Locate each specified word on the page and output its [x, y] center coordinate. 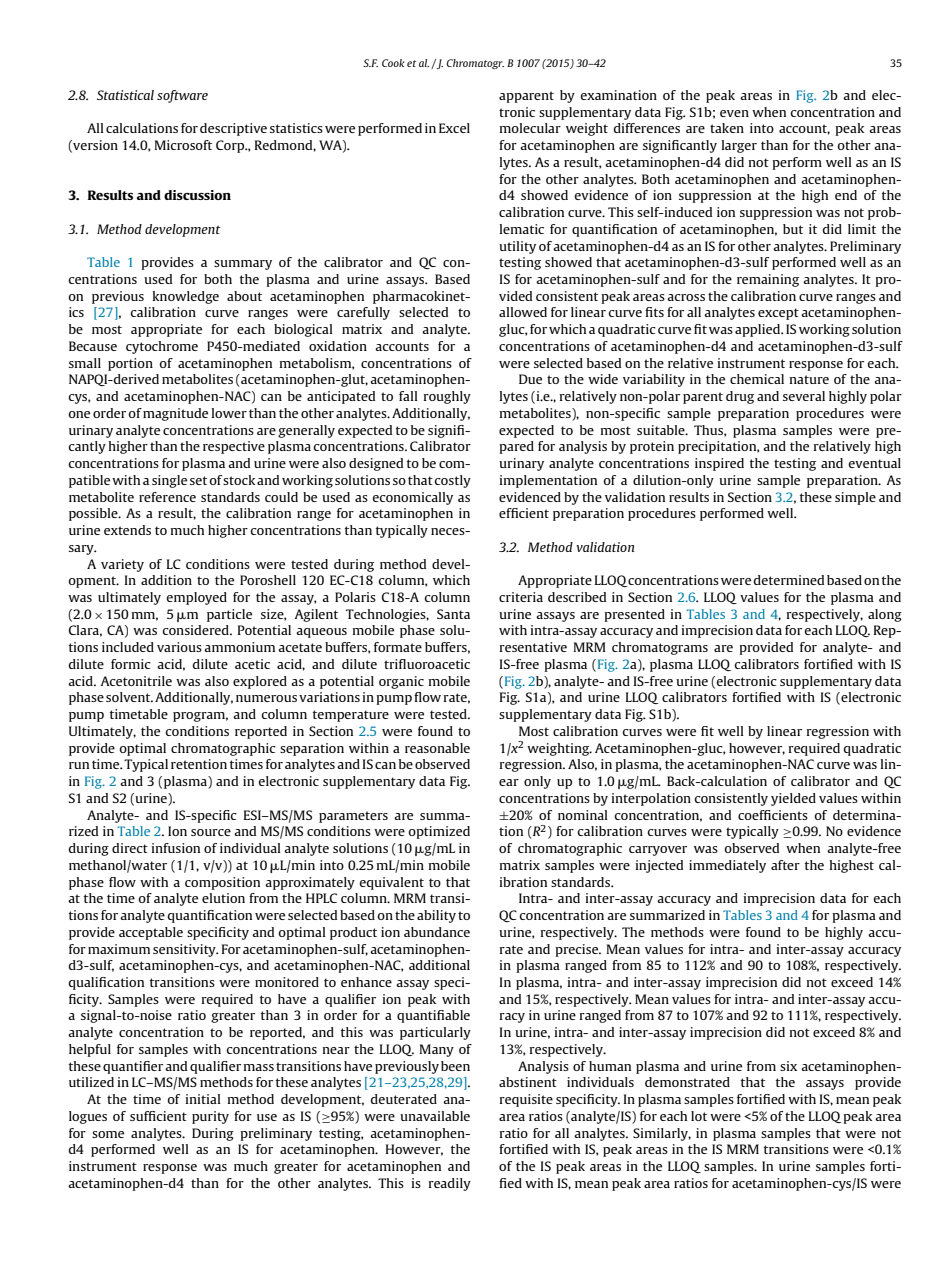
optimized [439, 832]
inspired [719, 464]
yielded [793, 799]
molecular [530, 128]
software [182, 96]
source [211, 832]
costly [453, 481]
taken [727, 128]
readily [450, 1184]
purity [210, 1117]
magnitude [175, 414]
